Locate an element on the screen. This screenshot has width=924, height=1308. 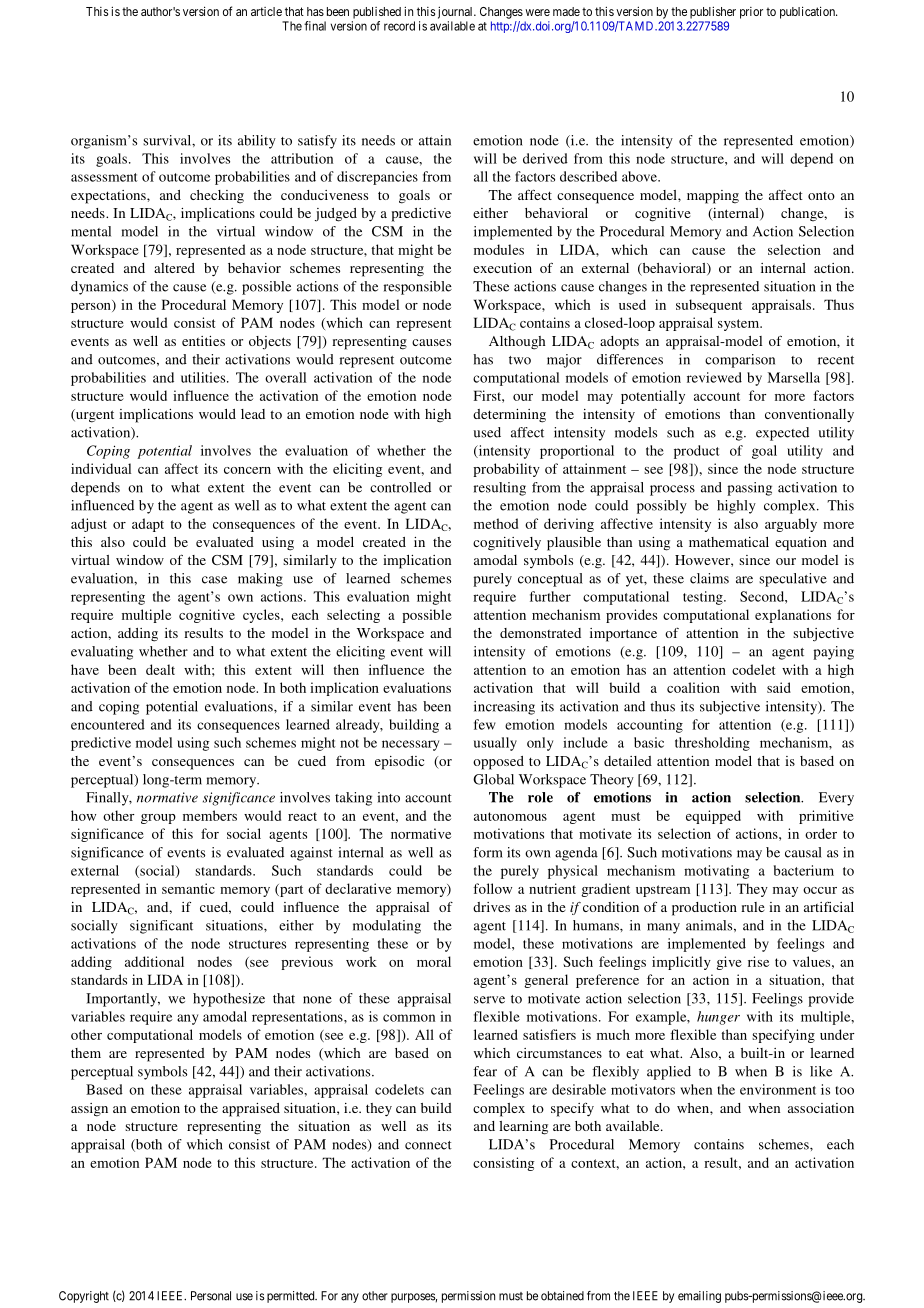
arguably is located at coordinates (791, 525).
